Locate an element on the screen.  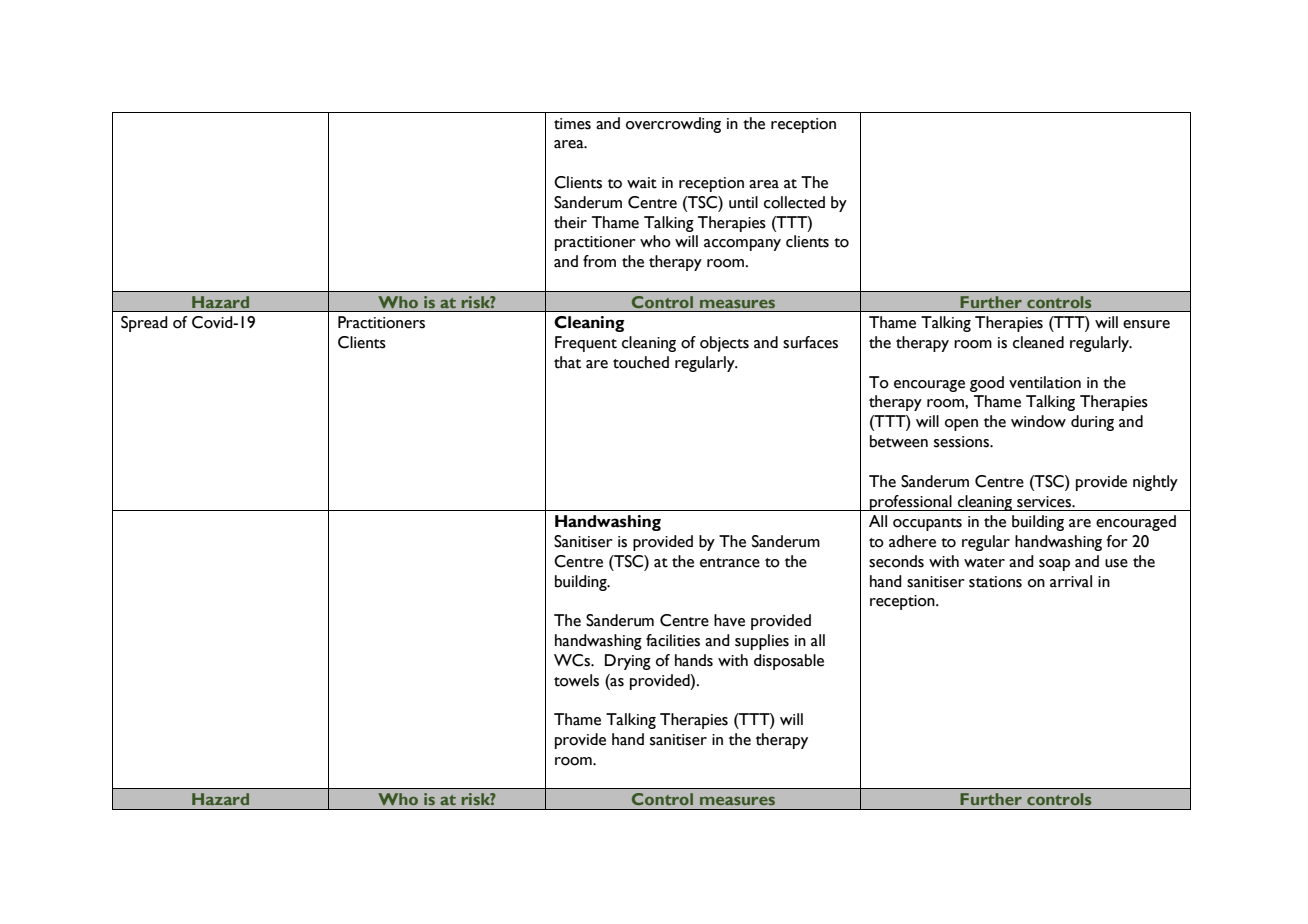
for is located at coordinates (1117, 541).
